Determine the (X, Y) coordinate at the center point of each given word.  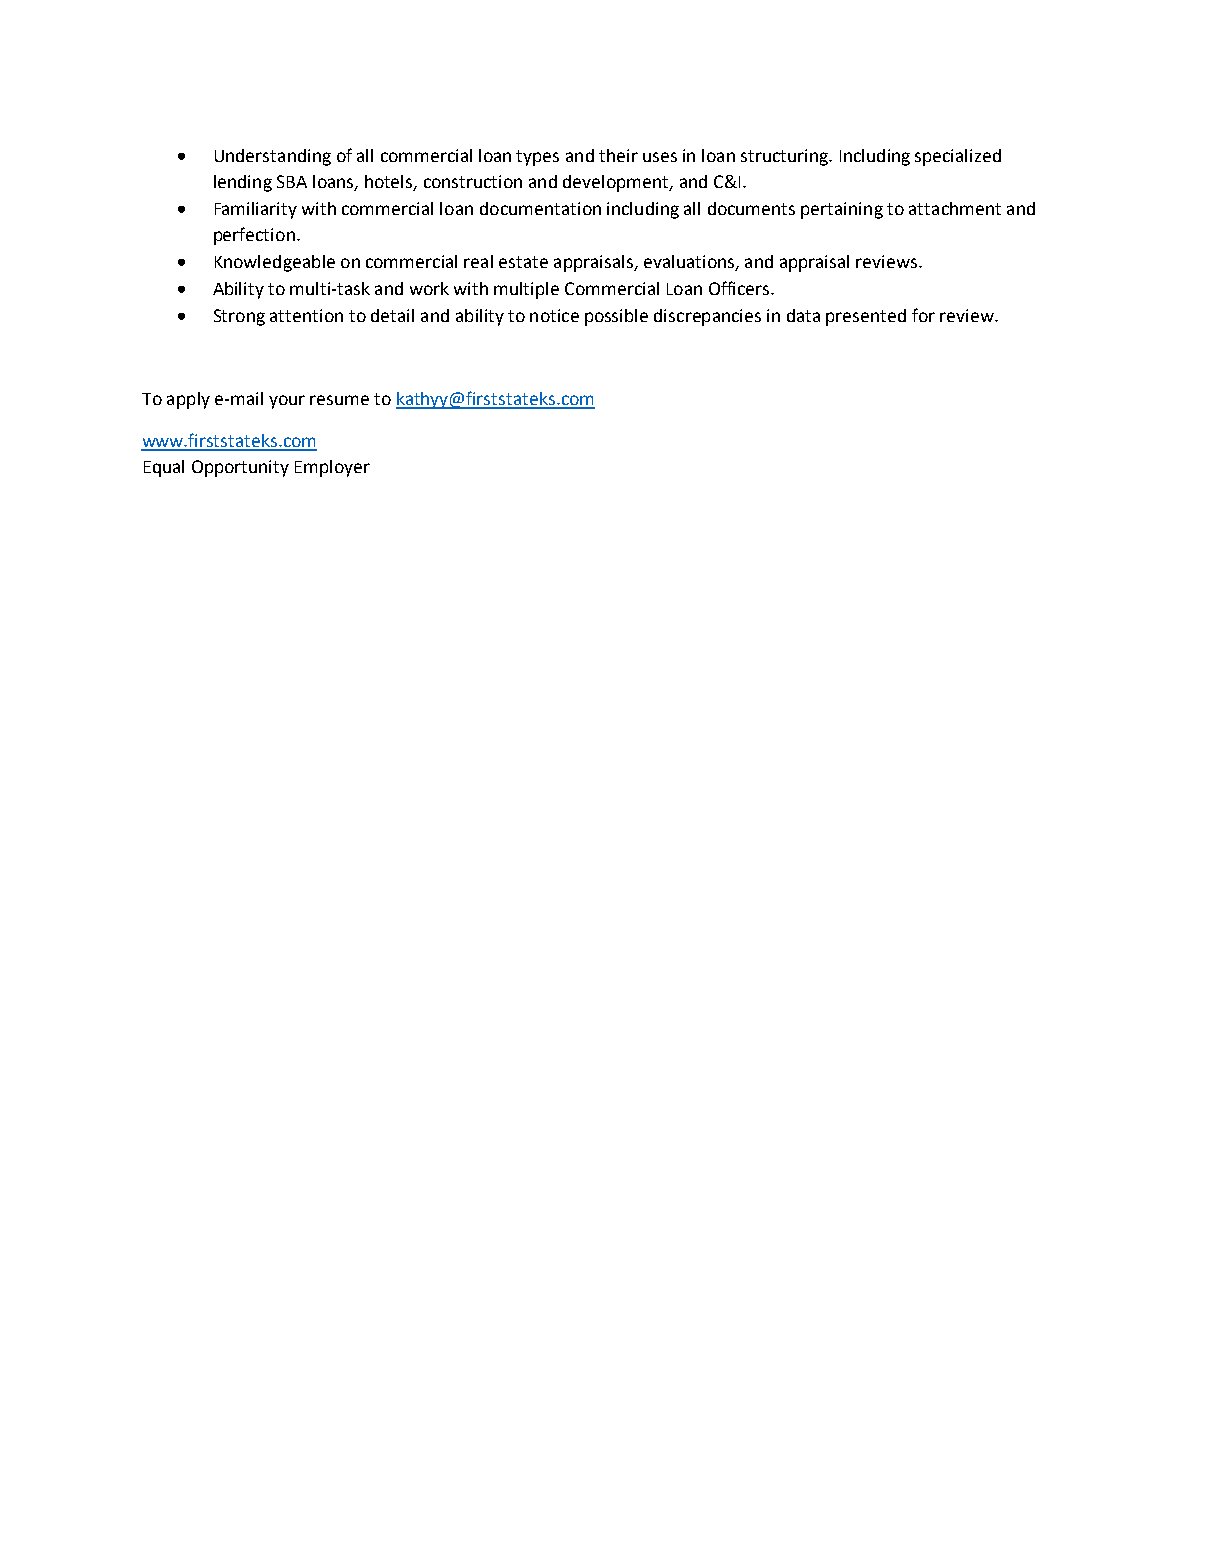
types (537, 158)
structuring (785, 157)
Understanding (273, 157)
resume (339, 400)
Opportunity (240, 468)
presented (866, 317)
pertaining (842, 210)
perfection (254, 236)
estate (523, 262)
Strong (239, 317)
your (287, 402)
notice (554, 315)
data (803, 315)
